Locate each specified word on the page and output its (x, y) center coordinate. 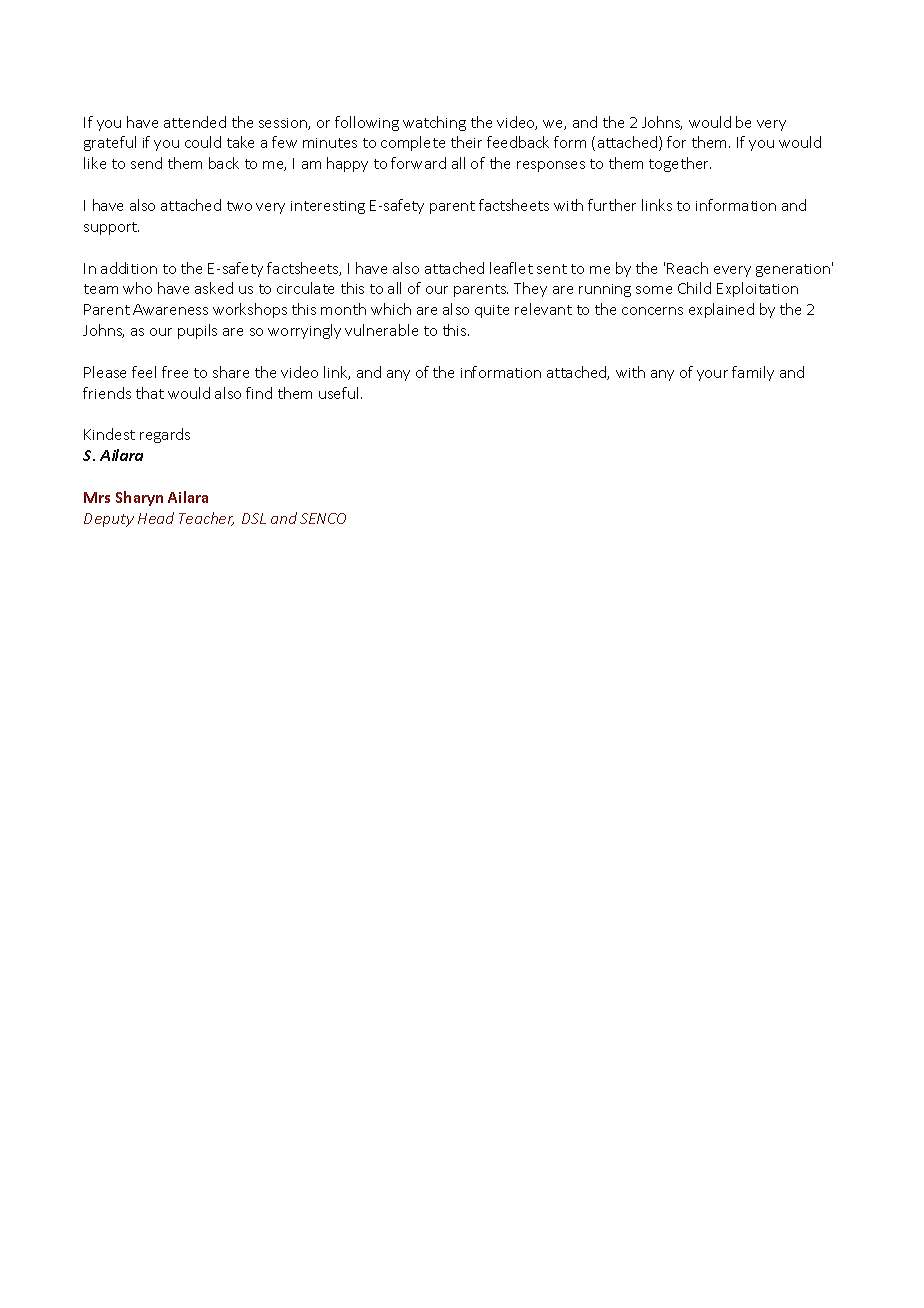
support (111, 228)
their (466, 142)
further (612, 205)
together (680, 164)
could (203, 142)
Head (156, 518)
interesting (328, 207)
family (753, 373)
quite (492, 311)
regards (165, 435)
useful (340, 393)
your (712, 375)
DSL (254, 518)
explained (721, 310)
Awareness (170, 309)
